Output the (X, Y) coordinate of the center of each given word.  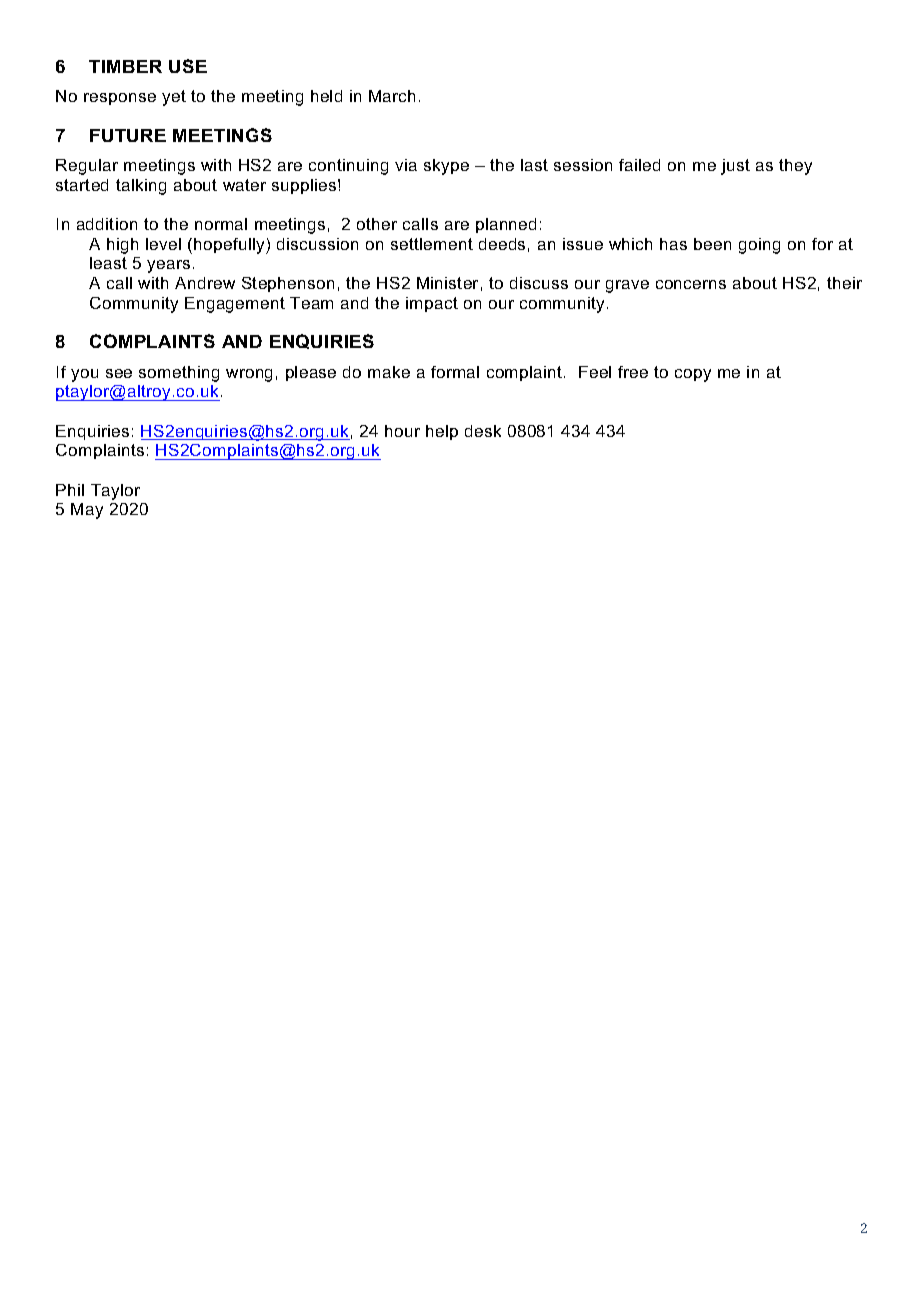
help (442, 432)
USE (188, 66)
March (392, 96)
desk (483, 431)
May (87, 511)
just (735, 167)
